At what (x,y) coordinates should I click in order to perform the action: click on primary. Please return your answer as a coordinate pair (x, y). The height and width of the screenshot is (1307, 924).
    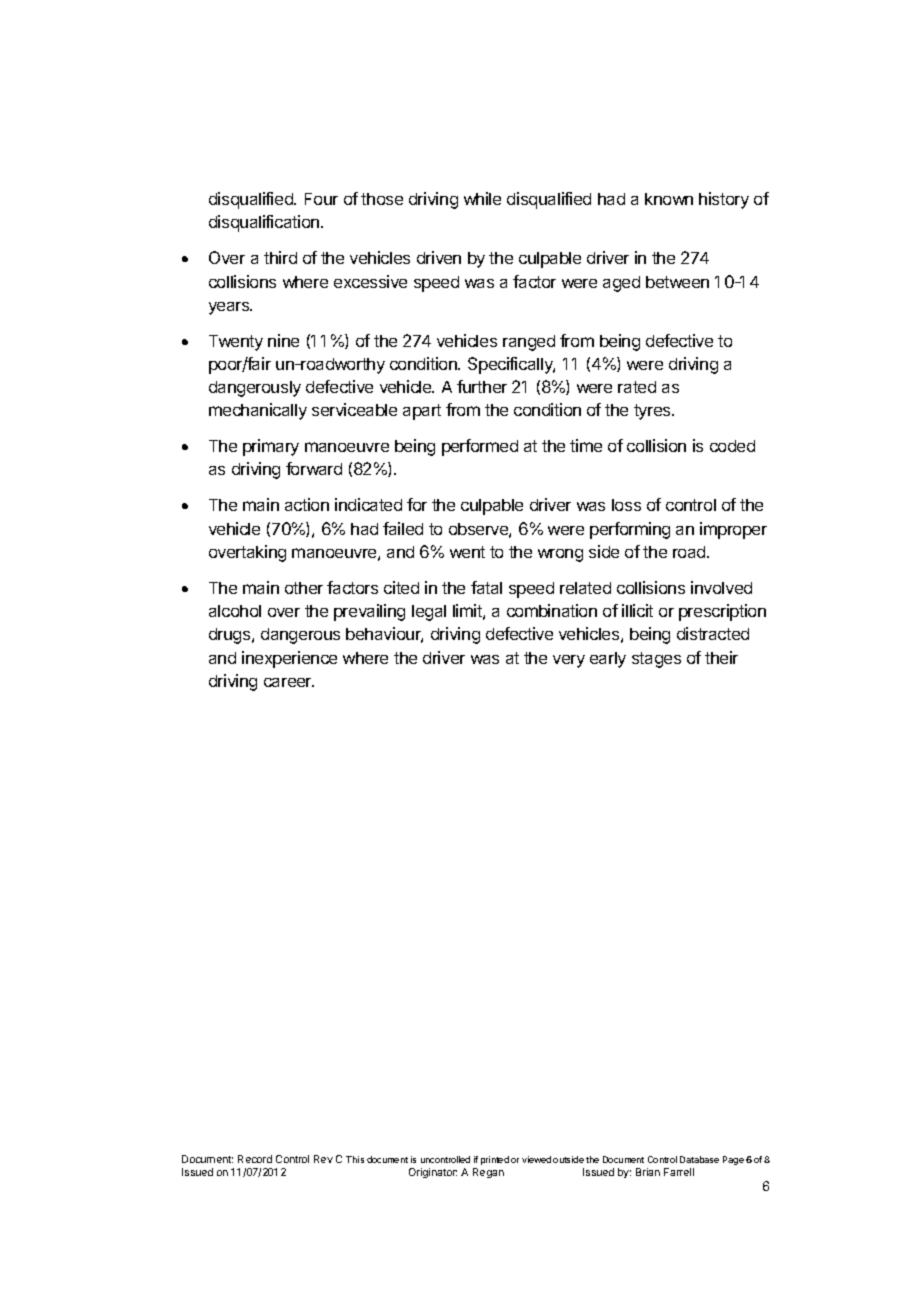
    Looking at the image, I should click on (271, 447).
